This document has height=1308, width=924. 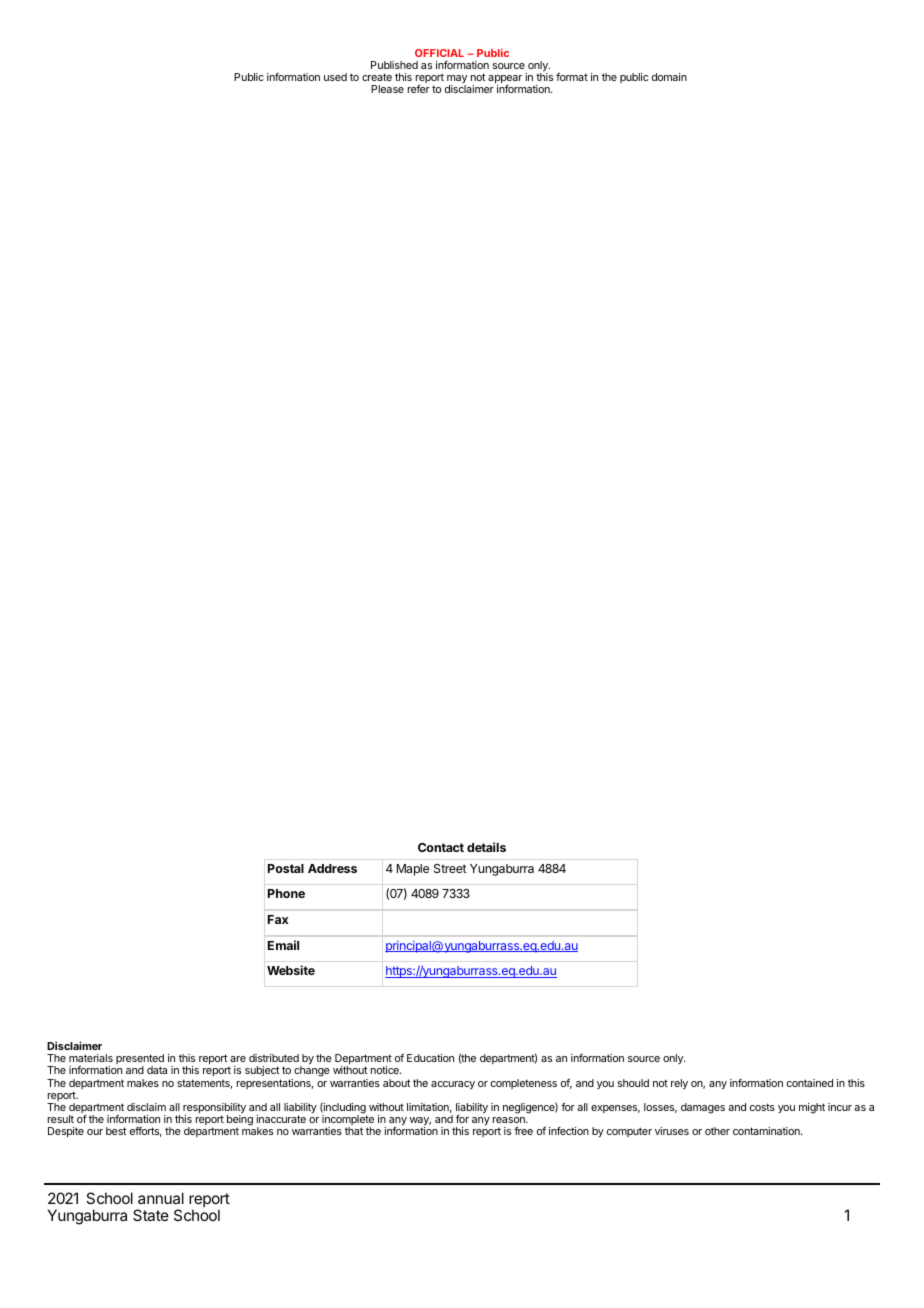 What do you see at coordinates (810, 1083) in the document?
I see `contained` at bounding box center [810, 1083].
